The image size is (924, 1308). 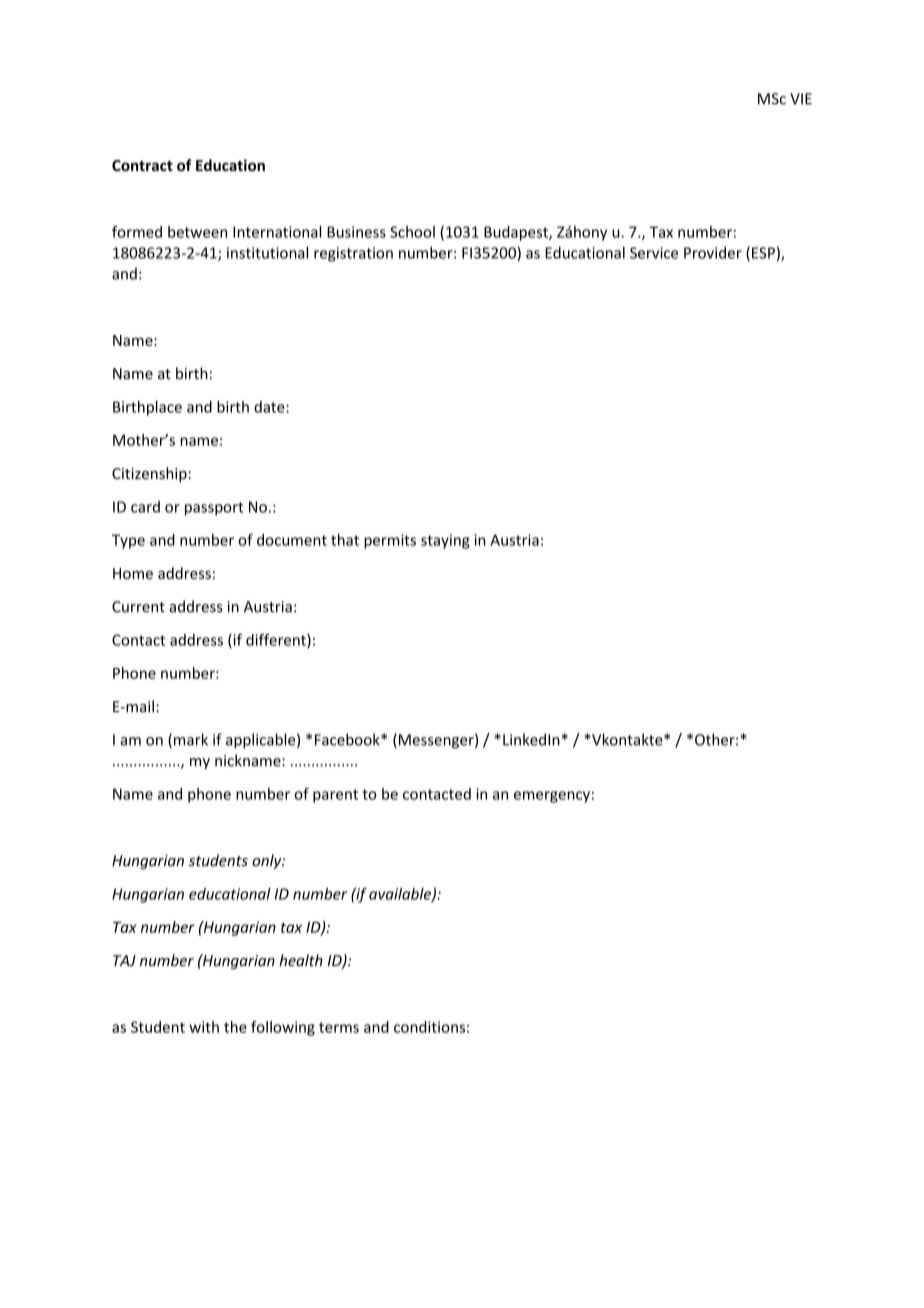 What do you see at coordinates (339, 1027) in the page?
I see `terms` at bounding box center [339, 1027].
